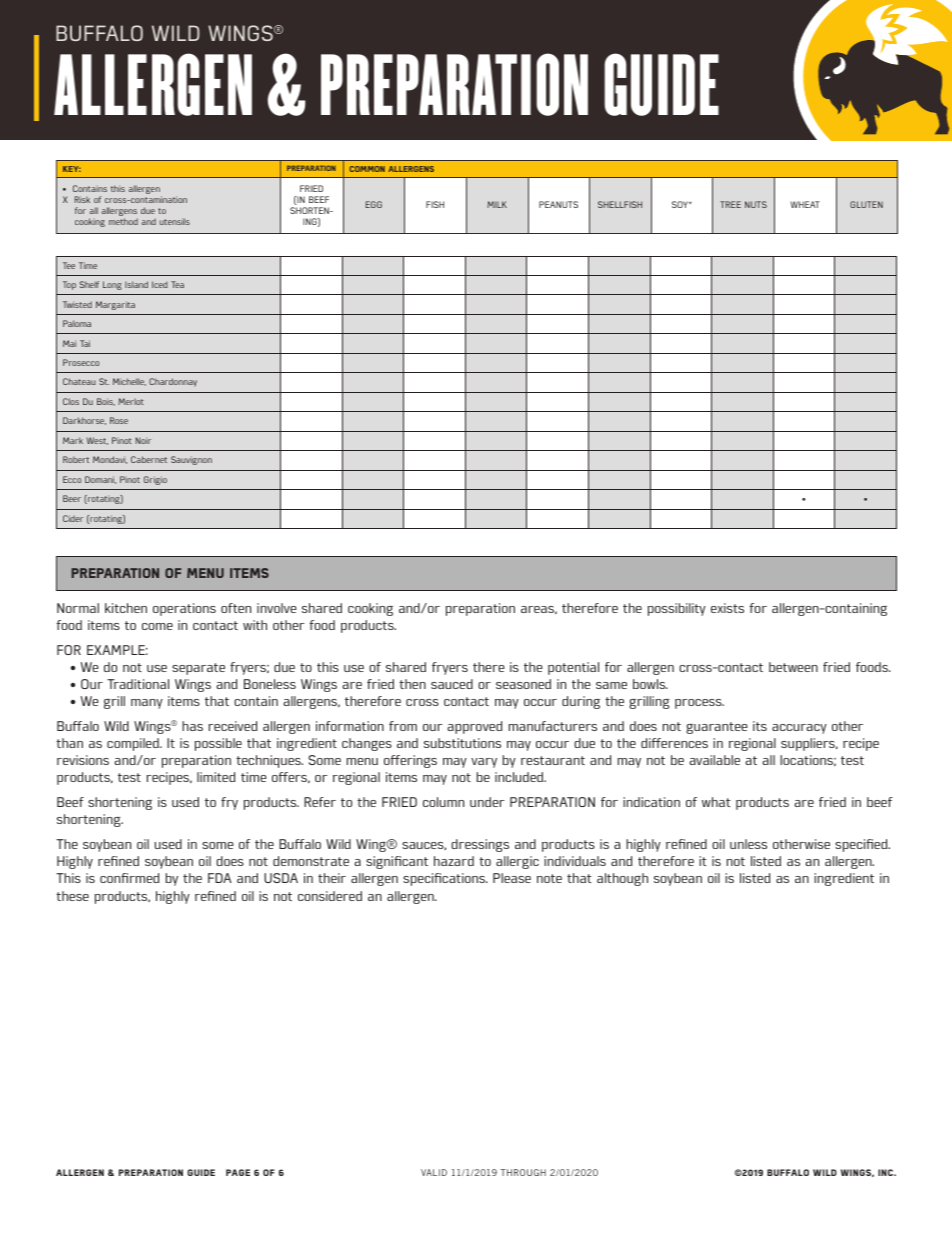 This page has width=952, height=1233. Describe the element at coordinates (727, 608) in the page. I see `exists` at that location.
